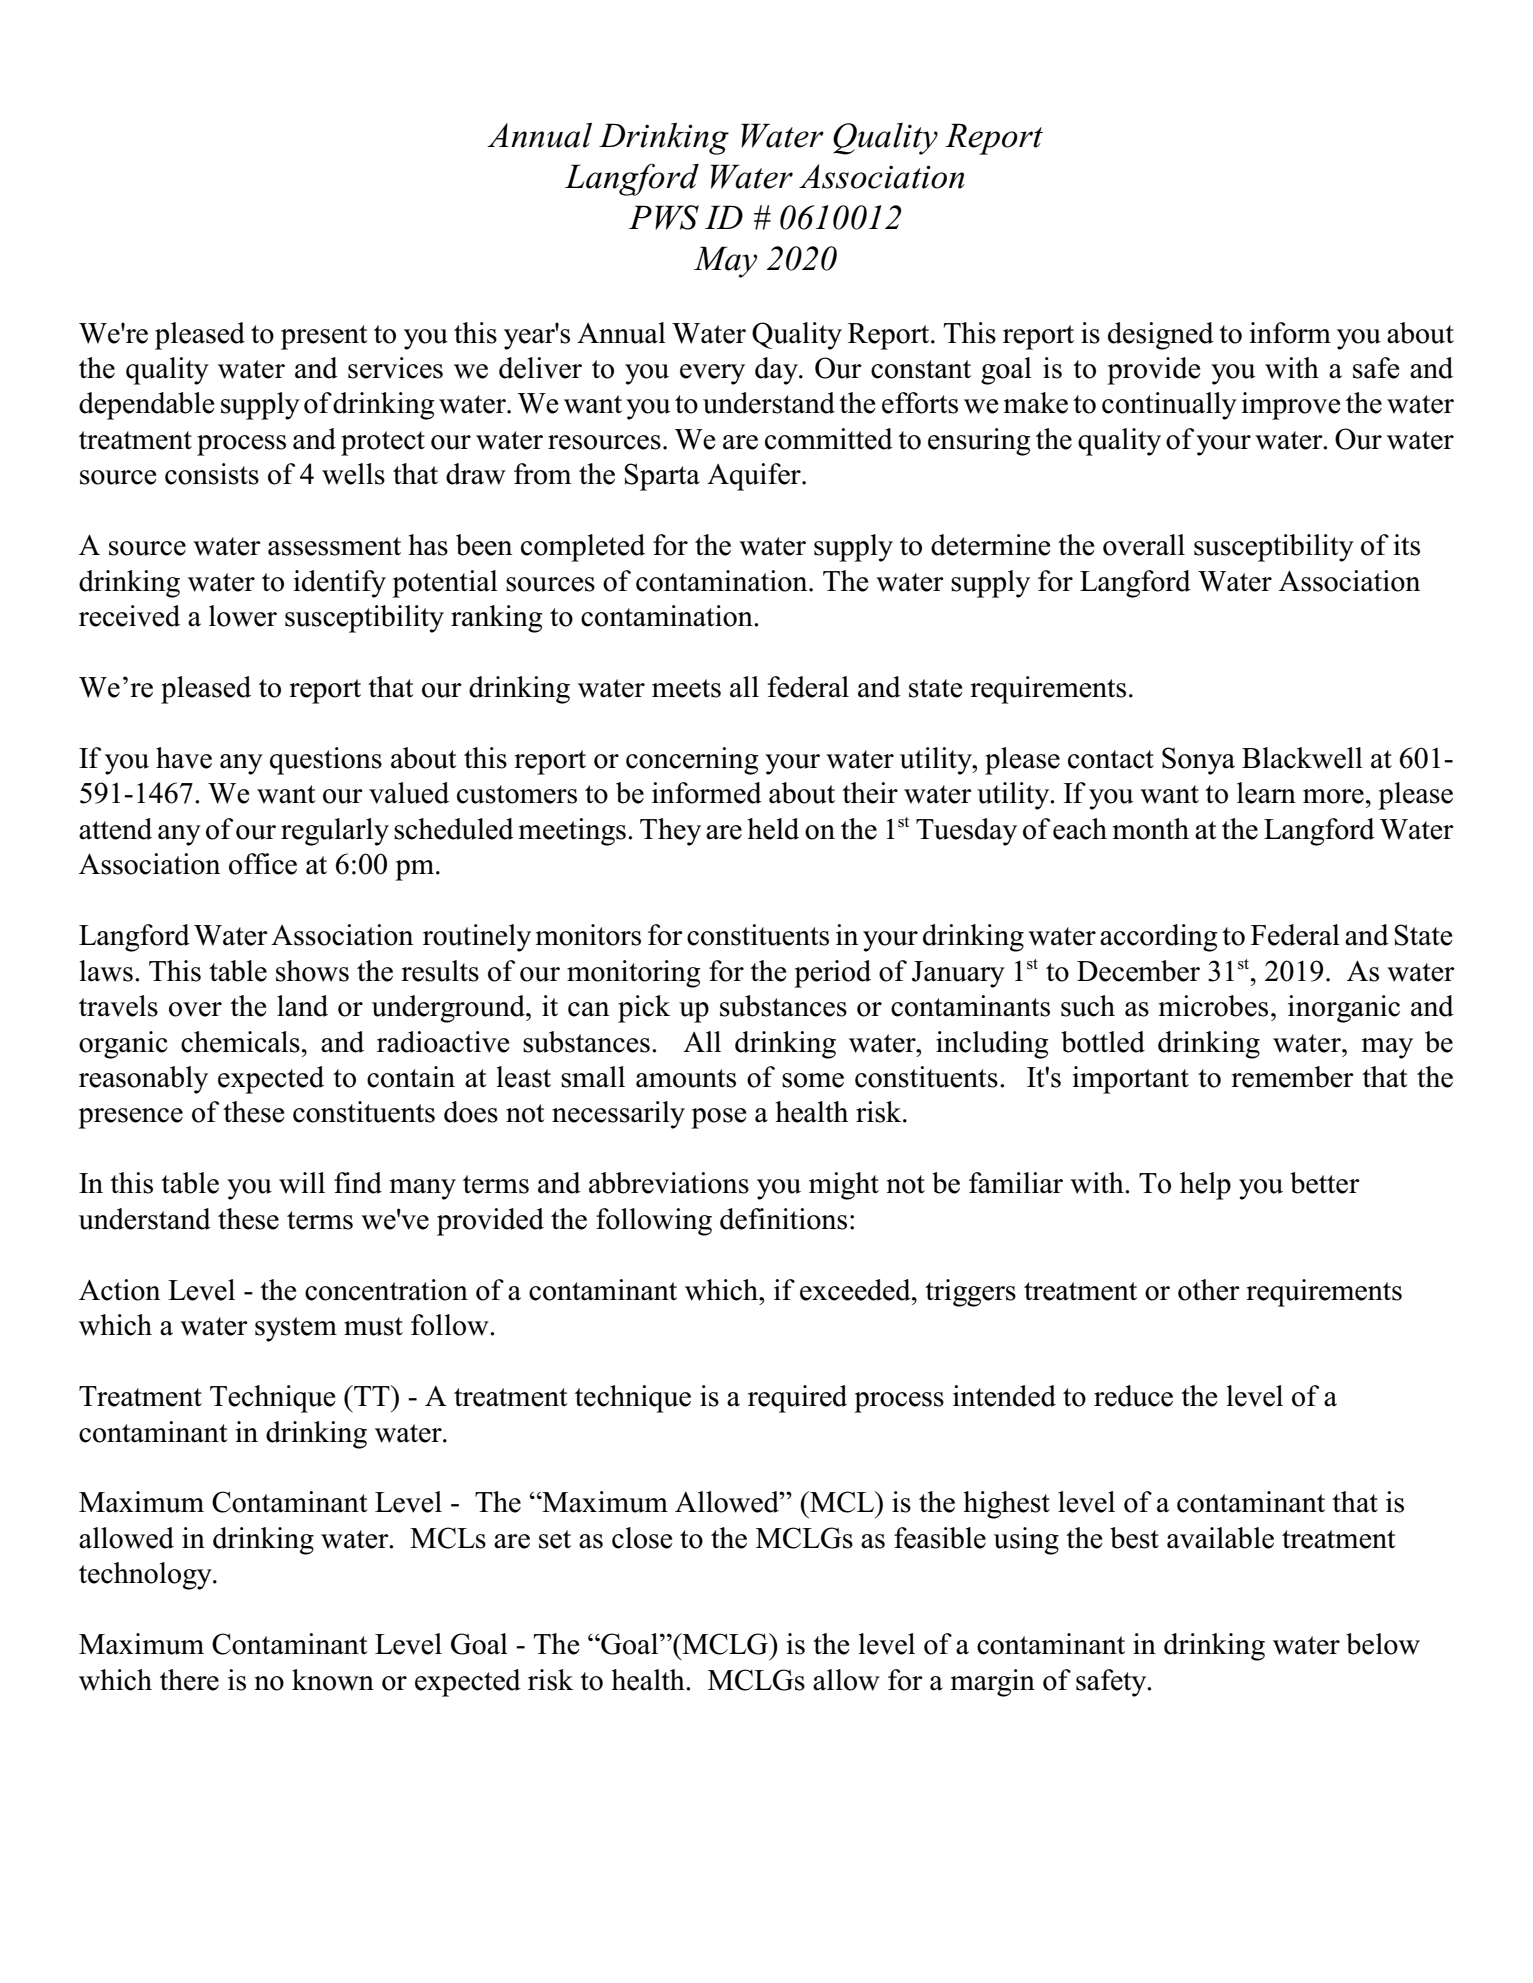 The image size is (1533, 1983). Describe the element at coordinates (832, 974) in the screenshot. I see `period` at that location.
